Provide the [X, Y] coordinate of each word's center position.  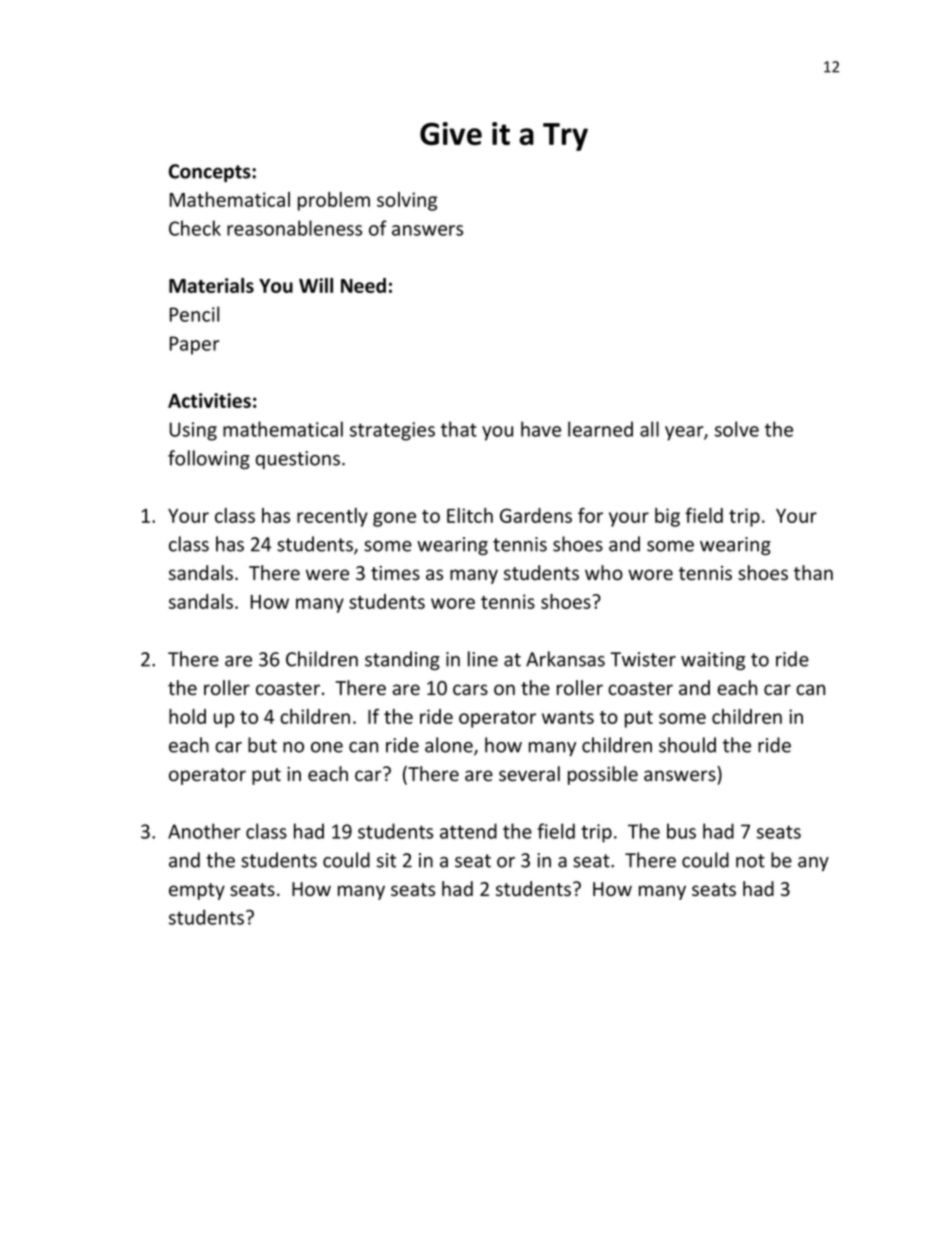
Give [451, 133]
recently [332, 517]
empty [197, 891]
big [667, 517]
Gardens [536, 515]
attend [468, 831]
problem [334, 201]
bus [681, 831]
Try [565, 137]
